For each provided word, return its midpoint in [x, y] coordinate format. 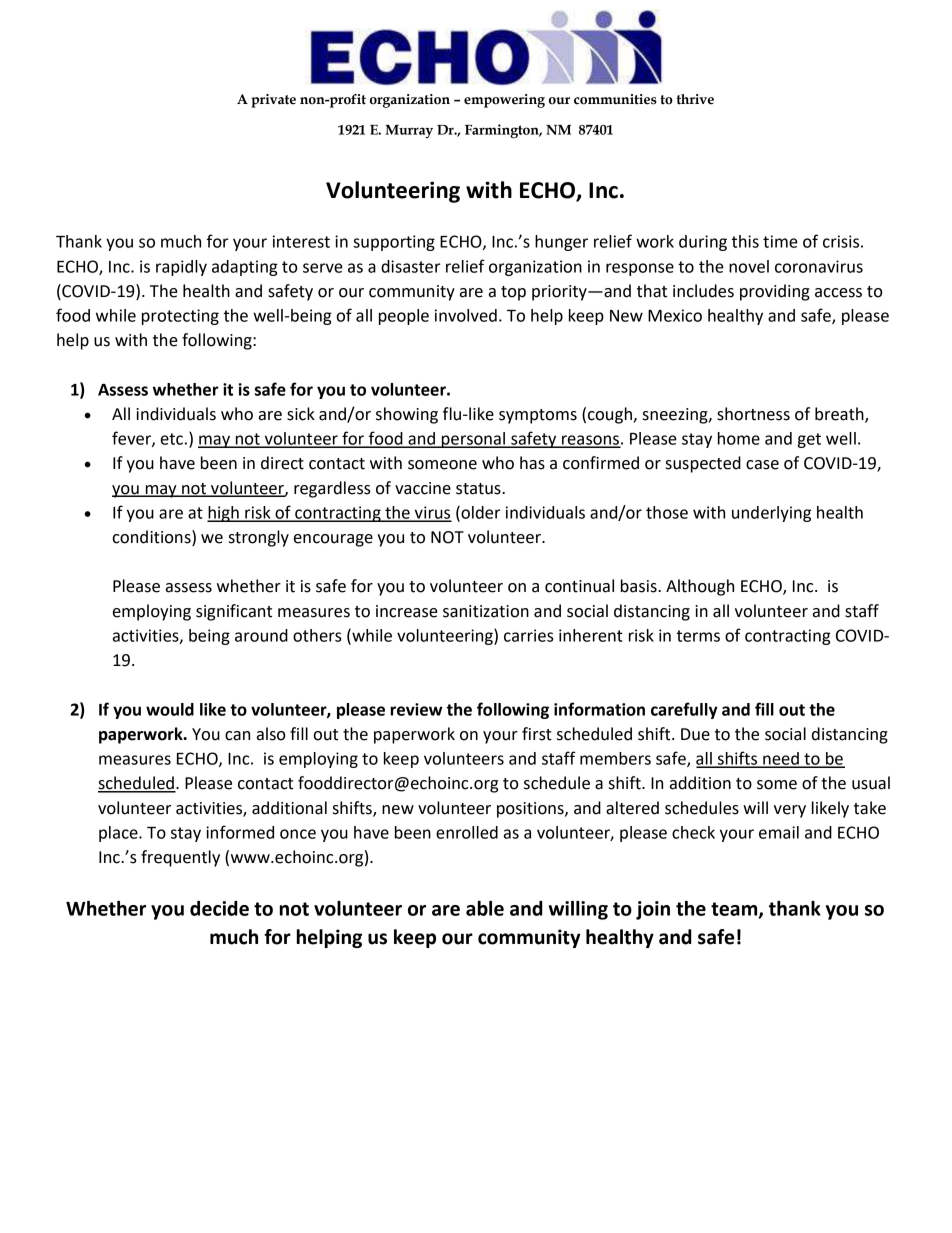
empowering [504, 101]
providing [775, 292]
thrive [695, 99]
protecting [180, 317]
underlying [771, 514]
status [479, 489]
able [485, 908]
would [170, 709]
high [224, 514]
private [273, 101]
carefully [684, 710]
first [537, 734]
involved [466, 315]
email [779, 832]
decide [219, 908]
